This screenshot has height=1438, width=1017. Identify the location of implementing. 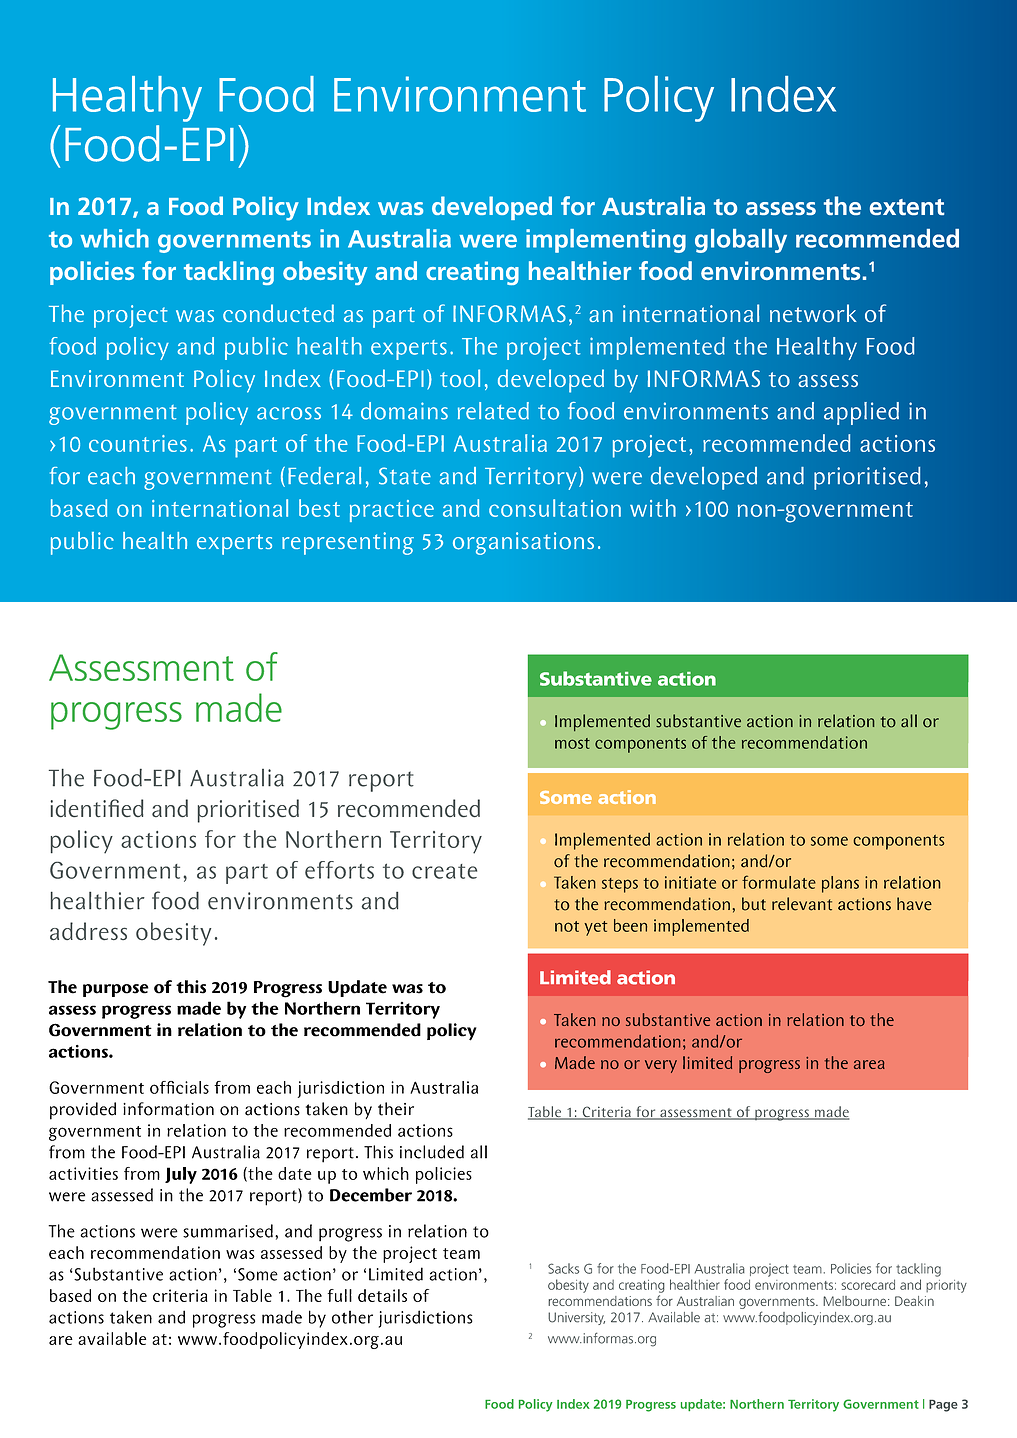
(606, 241).
